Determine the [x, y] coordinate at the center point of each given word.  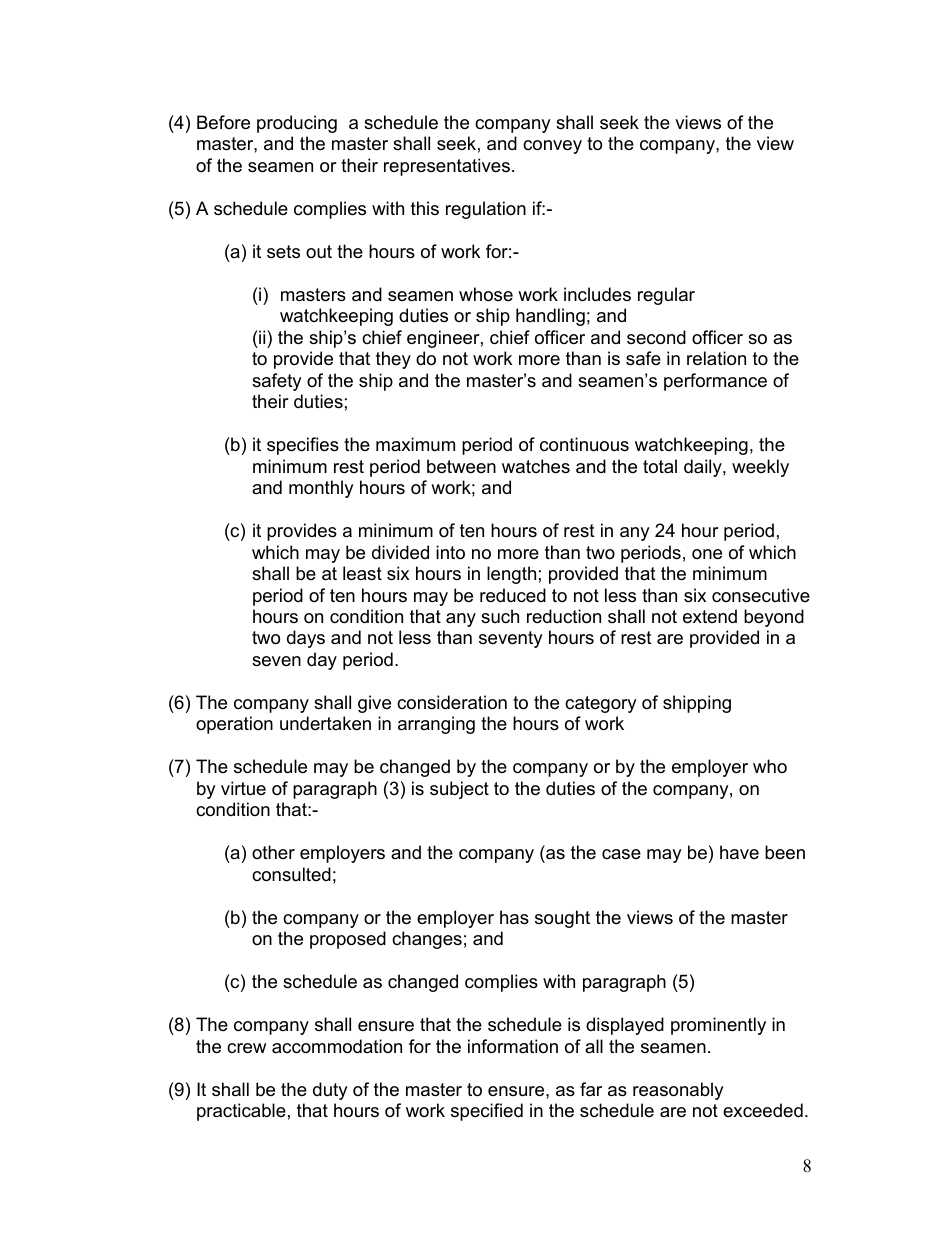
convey [552, 147]
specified [487, 1112]
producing [297, 124]
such [500, 616]
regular [666, 296]
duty [330, 1091]
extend [710, 616]
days [306, 639]
